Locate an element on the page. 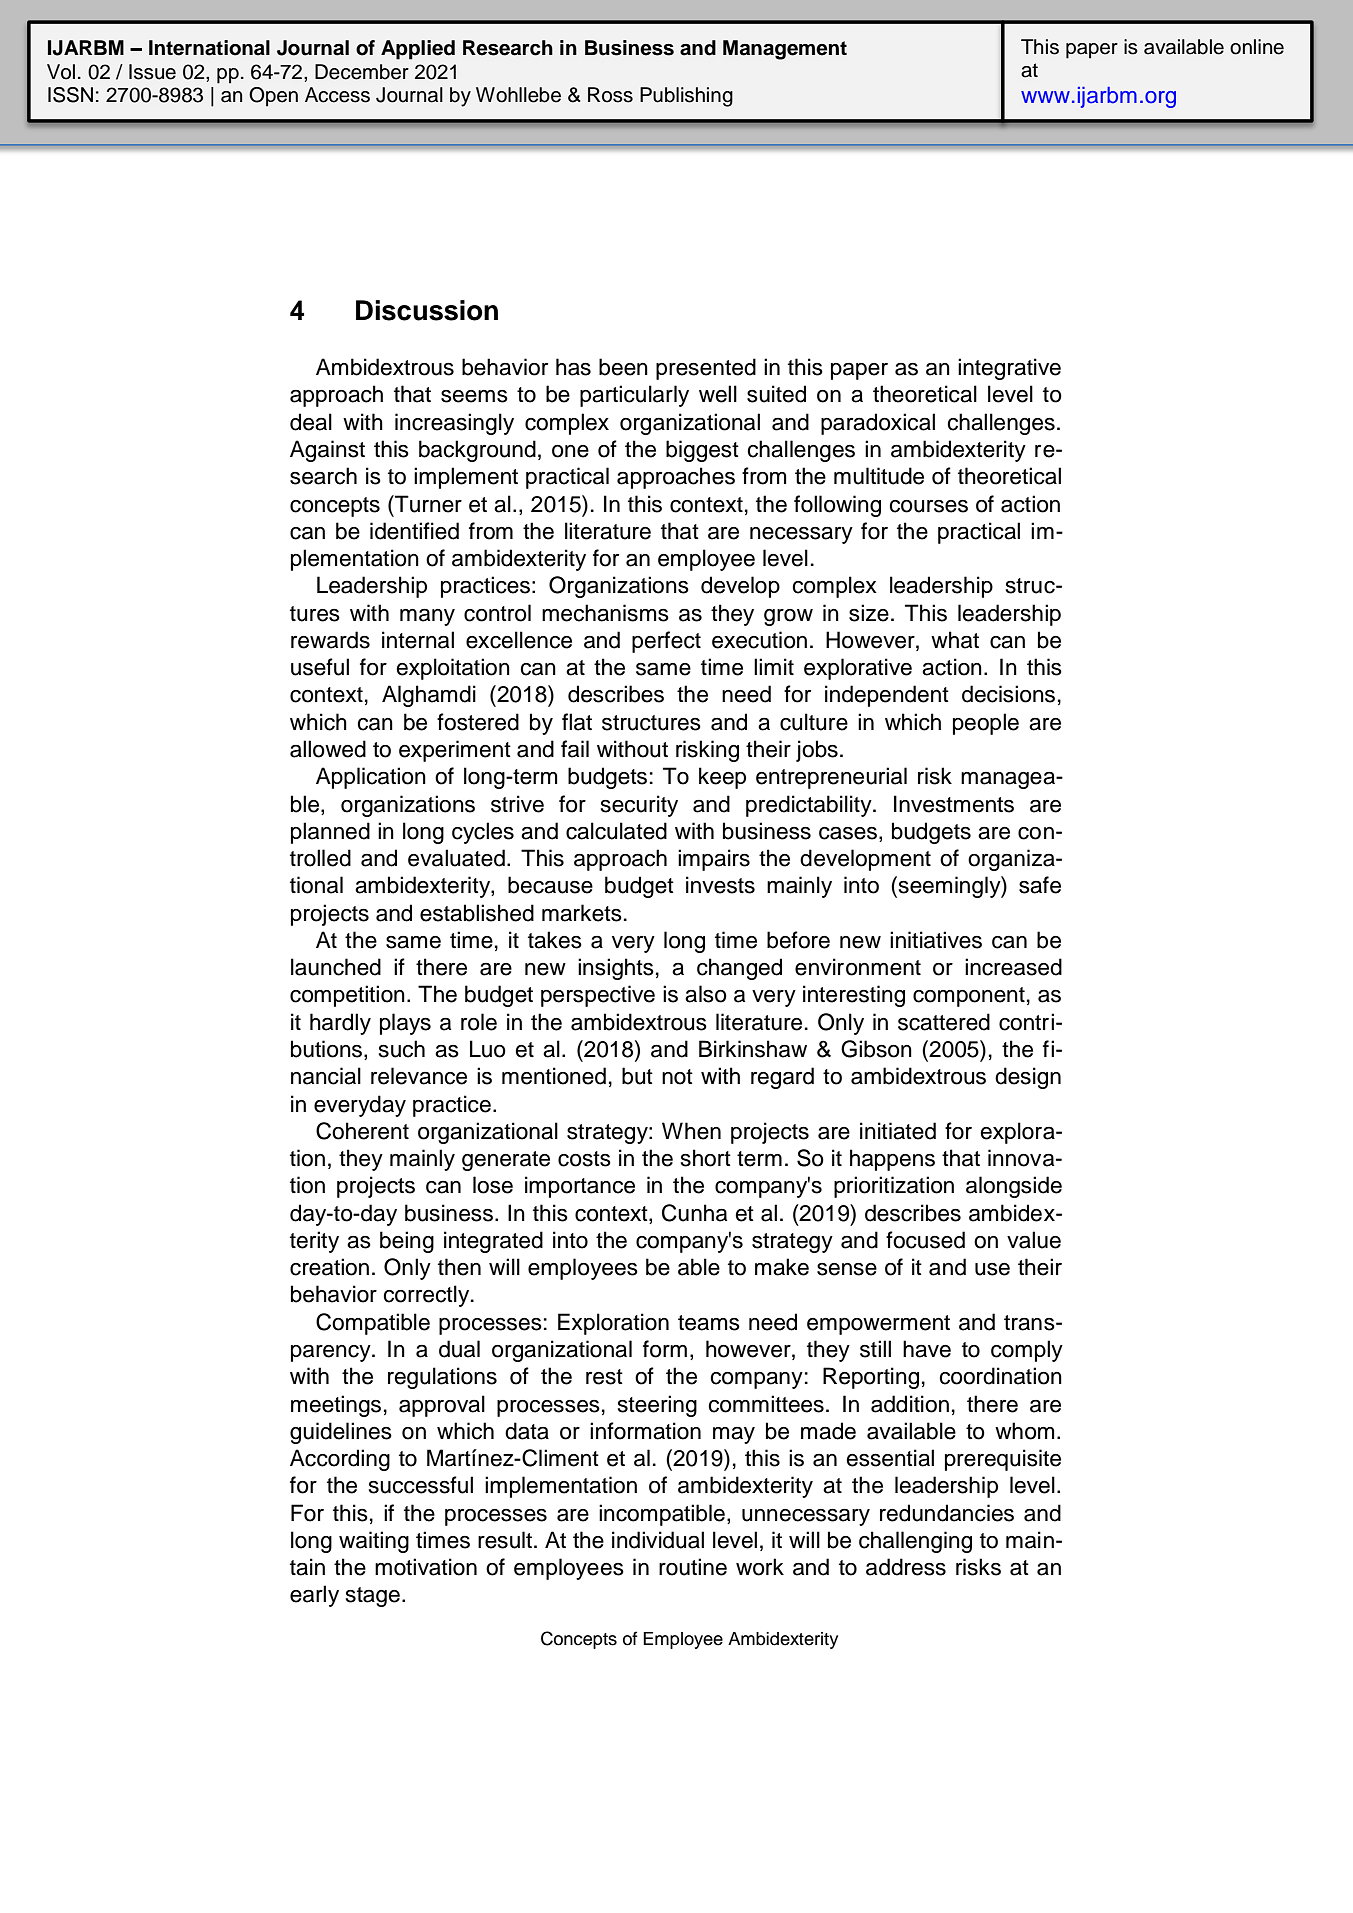  Coherent is located at coordinates (362, 1131).
